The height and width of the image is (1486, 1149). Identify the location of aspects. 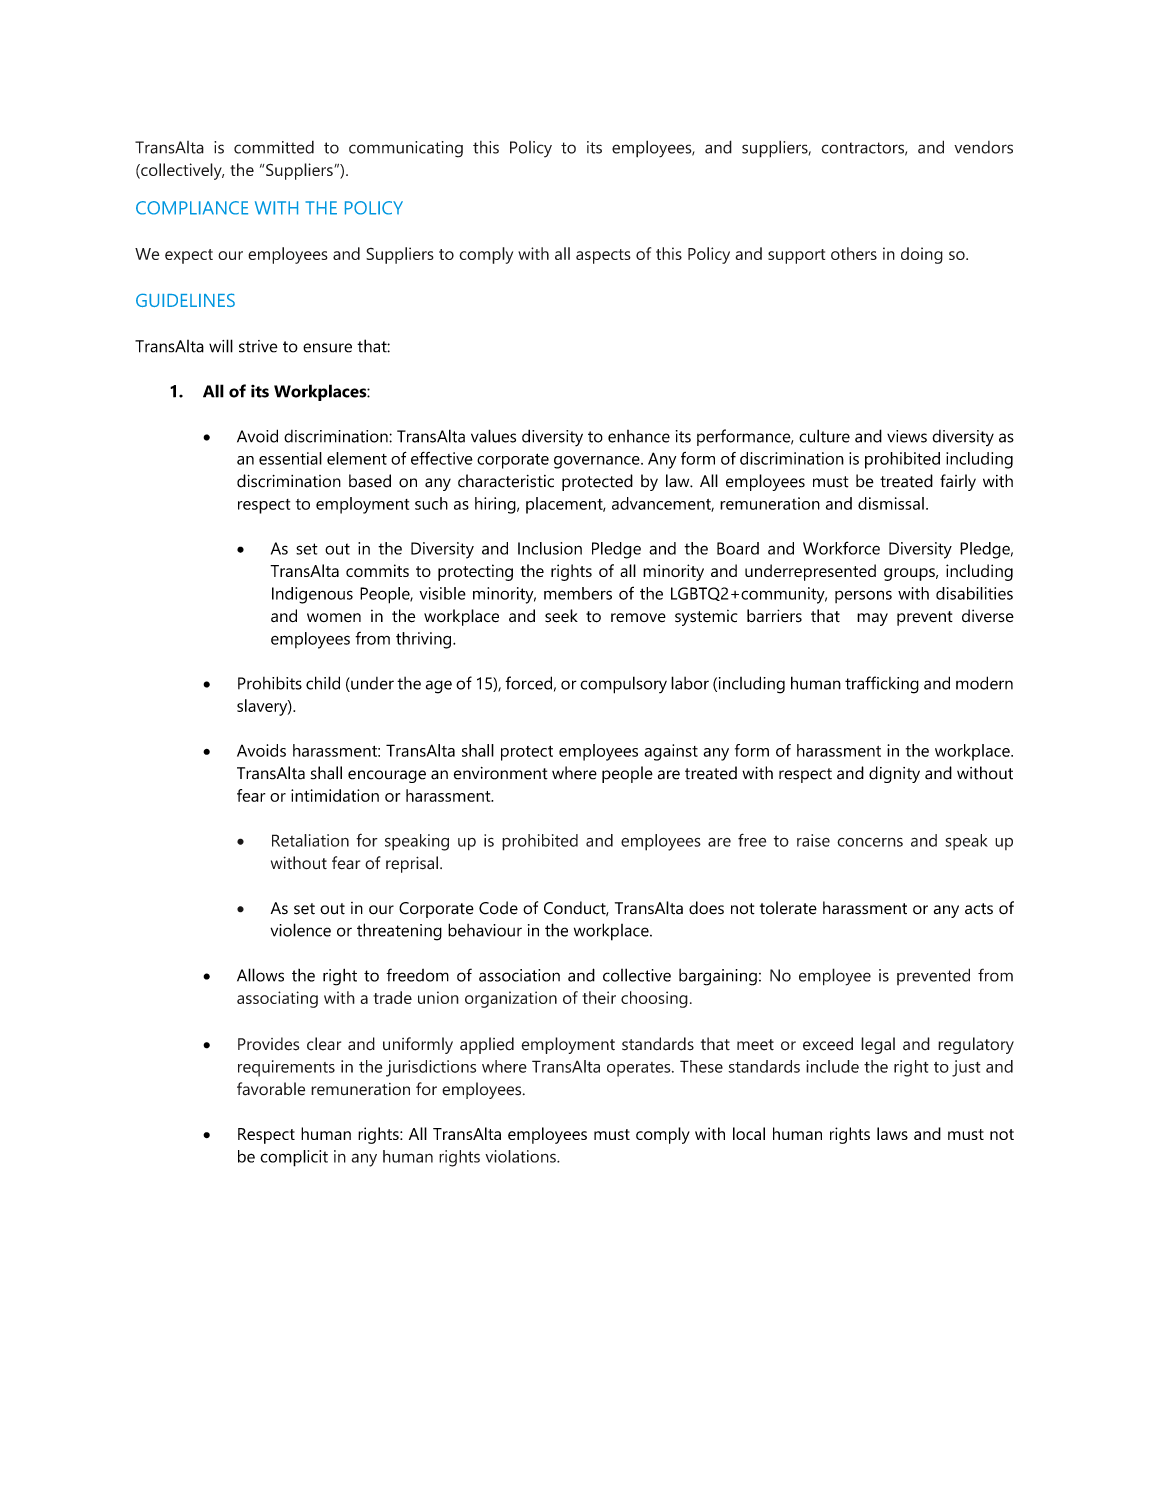
(603, 256).
